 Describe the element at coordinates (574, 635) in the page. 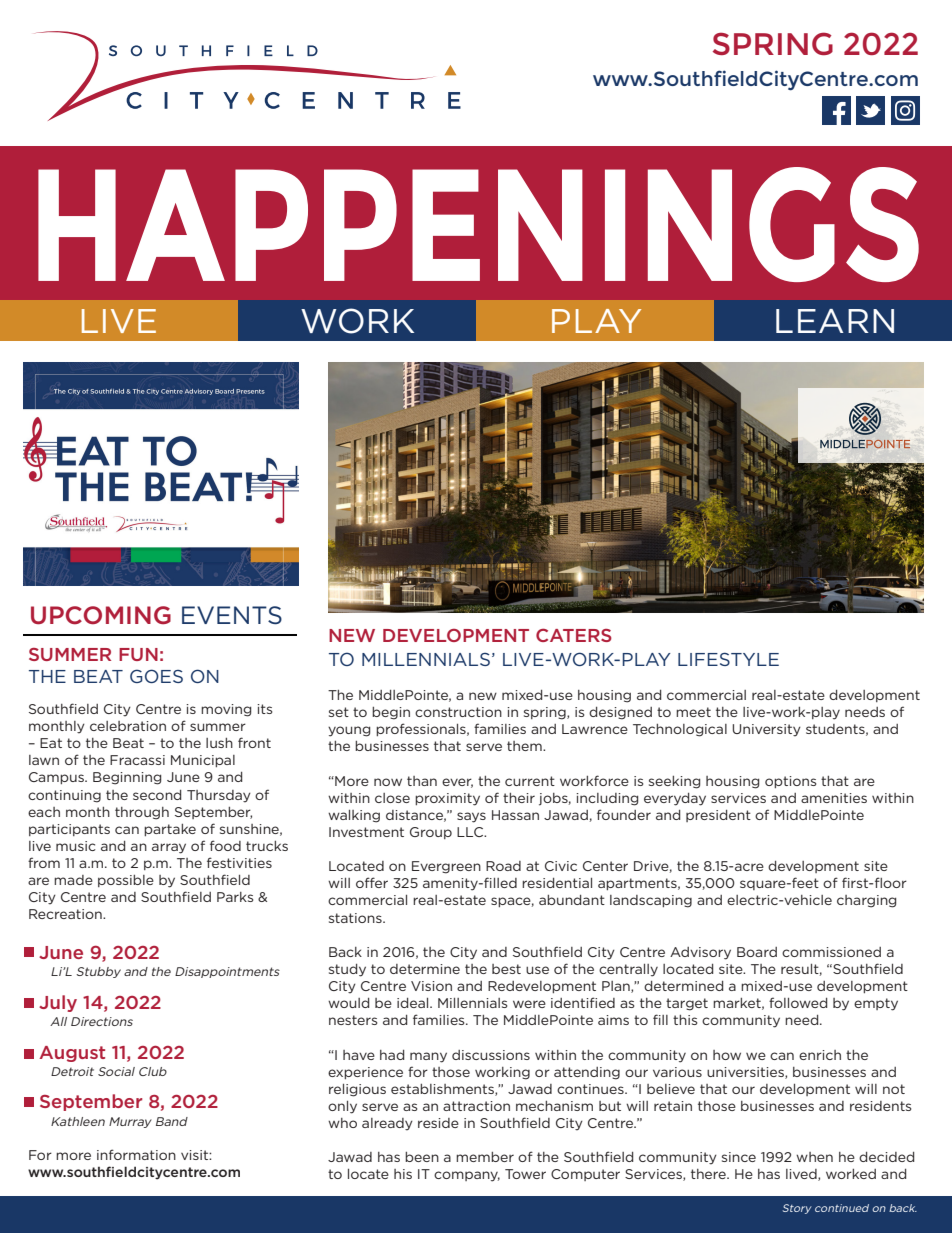

I see `CATERS` at that location.
